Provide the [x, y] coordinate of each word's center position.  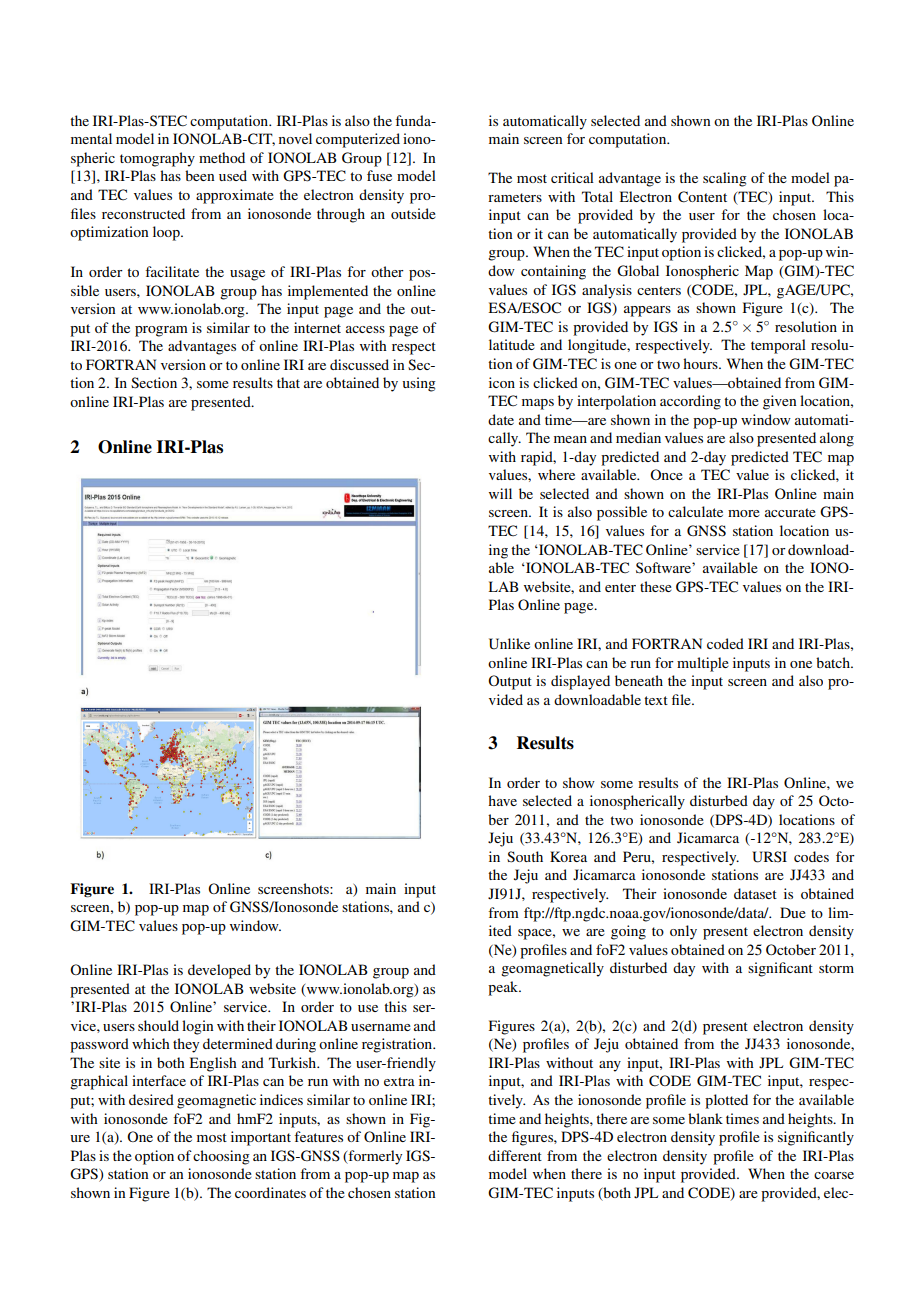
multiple [703, 664]
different [515, 1155]
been [199, 175]
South [525, 857]
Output [510, 682]
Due [793, 912]
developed [219, 971]
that [288, 382]
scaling [725, 179]
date [501, 419]
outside [413, 213]
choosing [221, 1157]
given [779, 402]
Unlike [509, 644]
